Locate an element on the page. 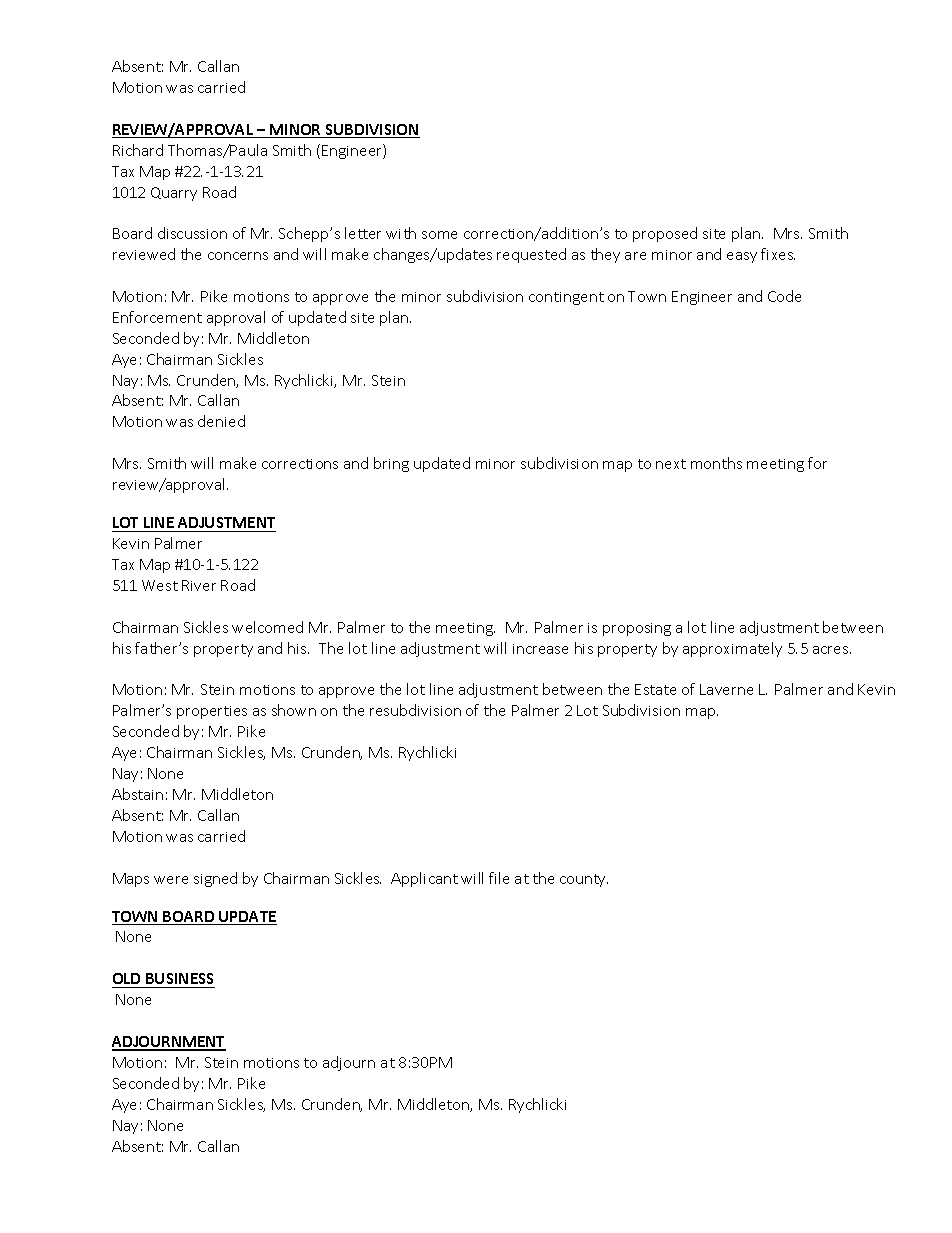  River is located at coordinates (199, 585).
